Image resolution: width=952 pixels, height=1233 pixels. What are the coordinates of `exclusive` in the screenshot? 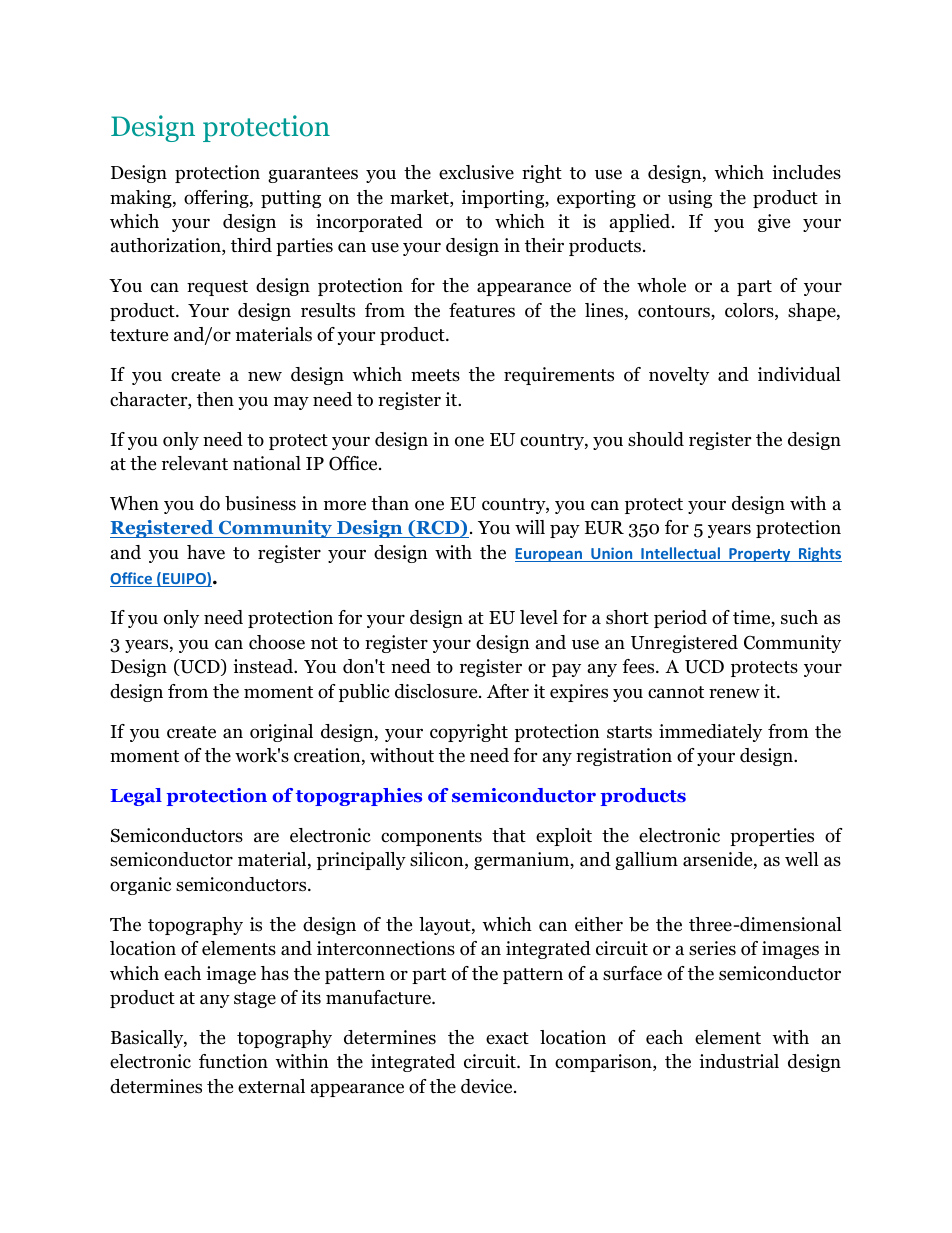 It's located at (476, 172).
